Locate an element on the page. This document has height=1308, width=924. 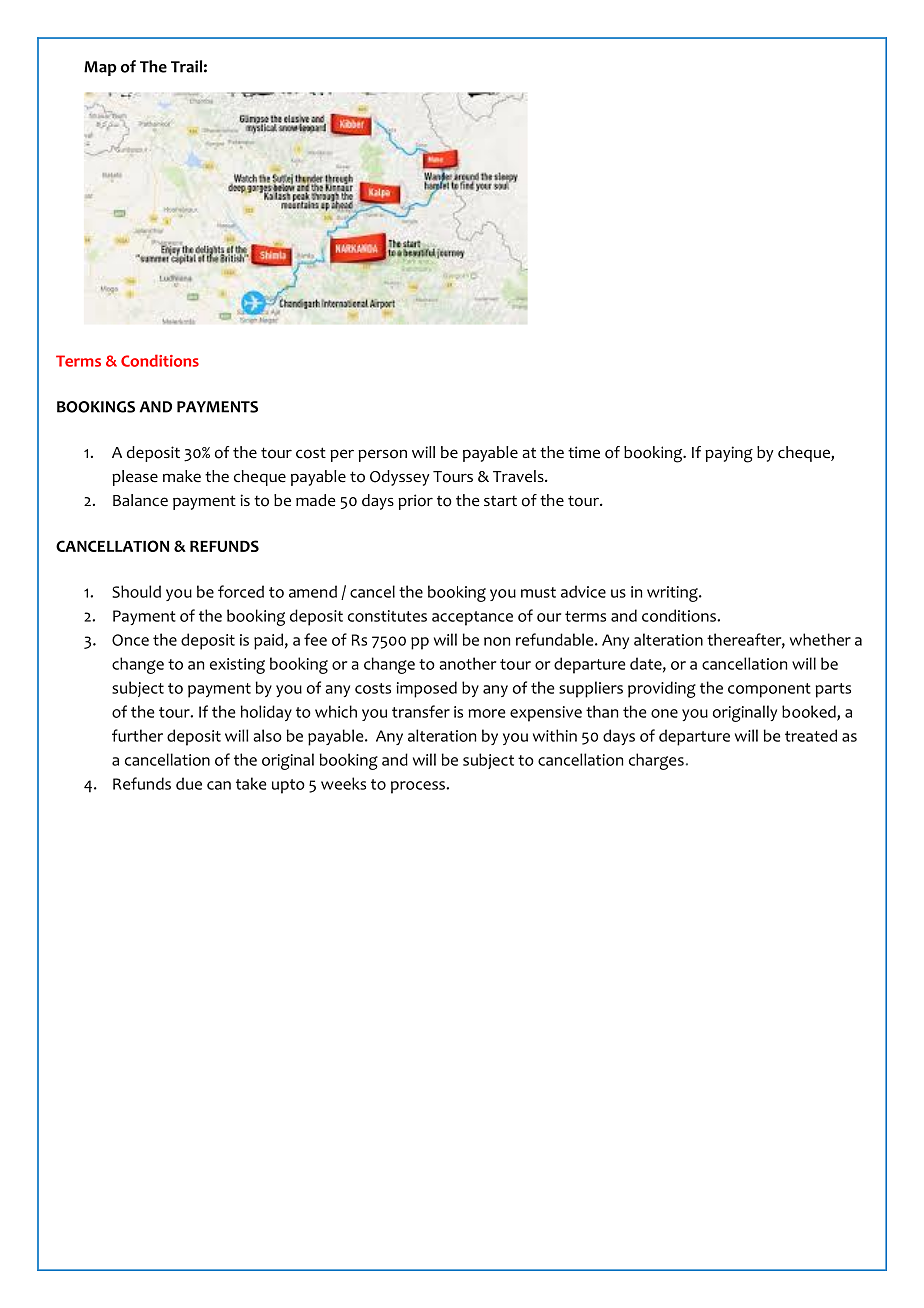
writing is located at coordinates (673, 594).
